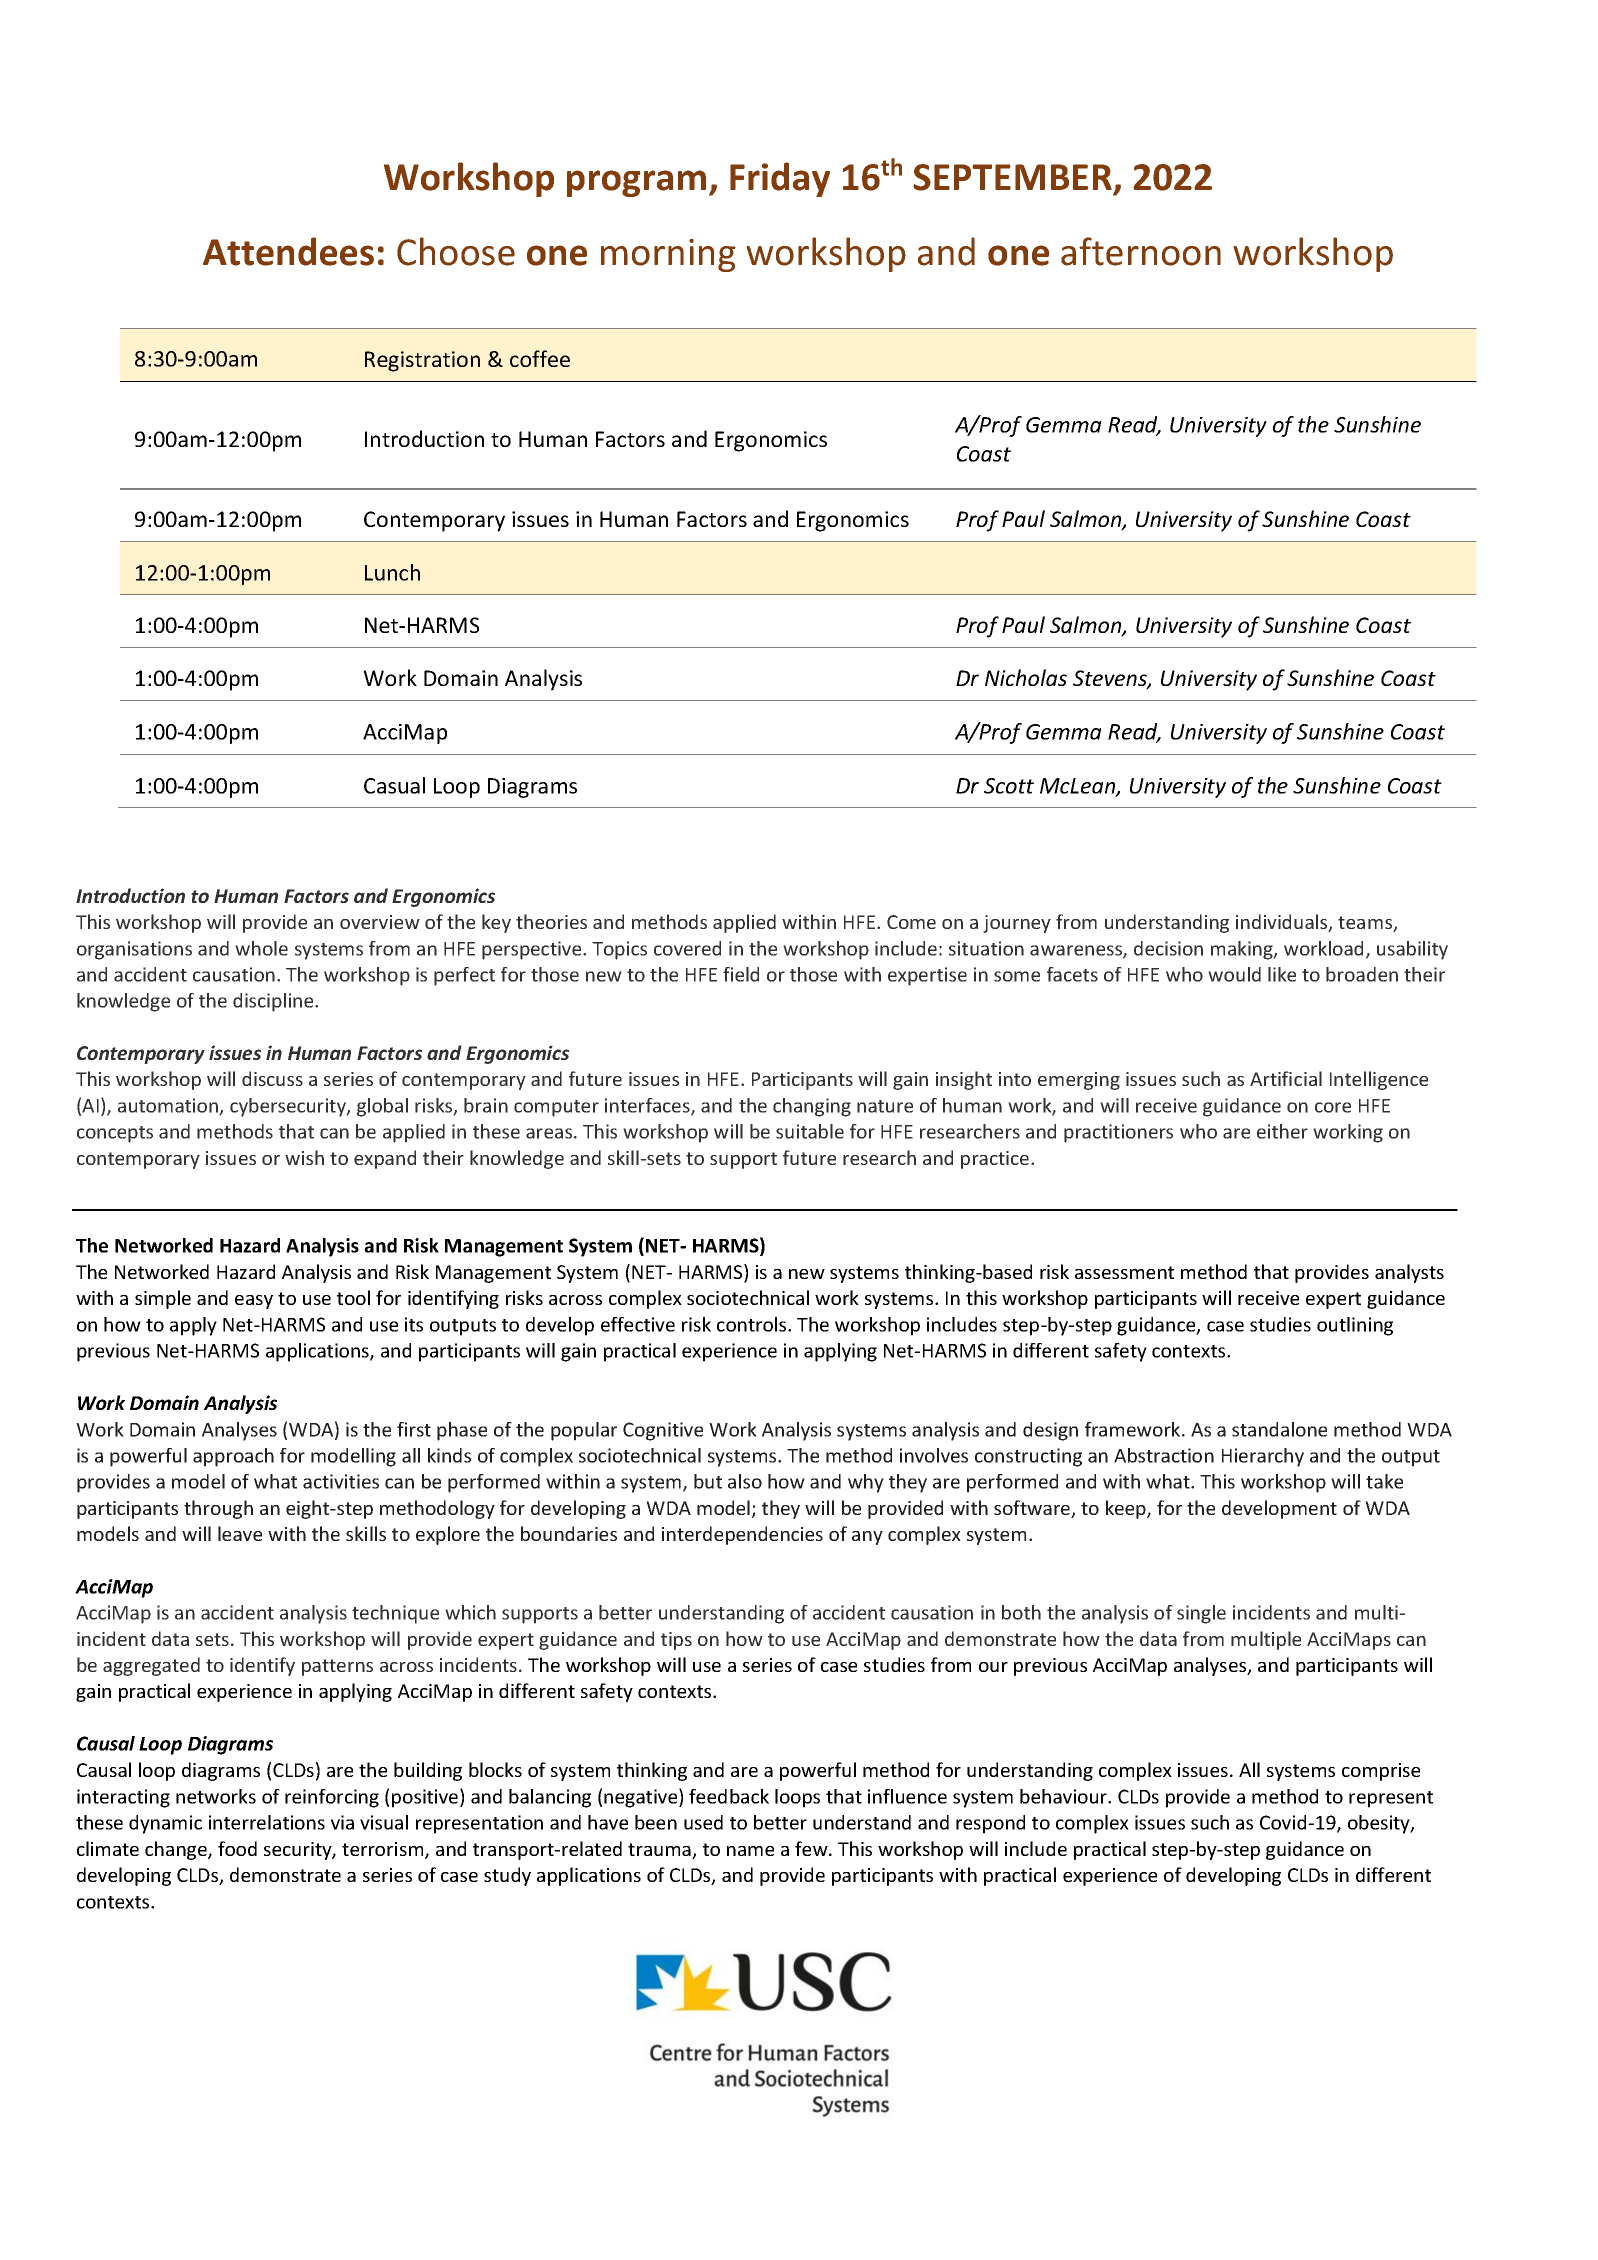  I want to click on Attendees, so click(288, 251).
